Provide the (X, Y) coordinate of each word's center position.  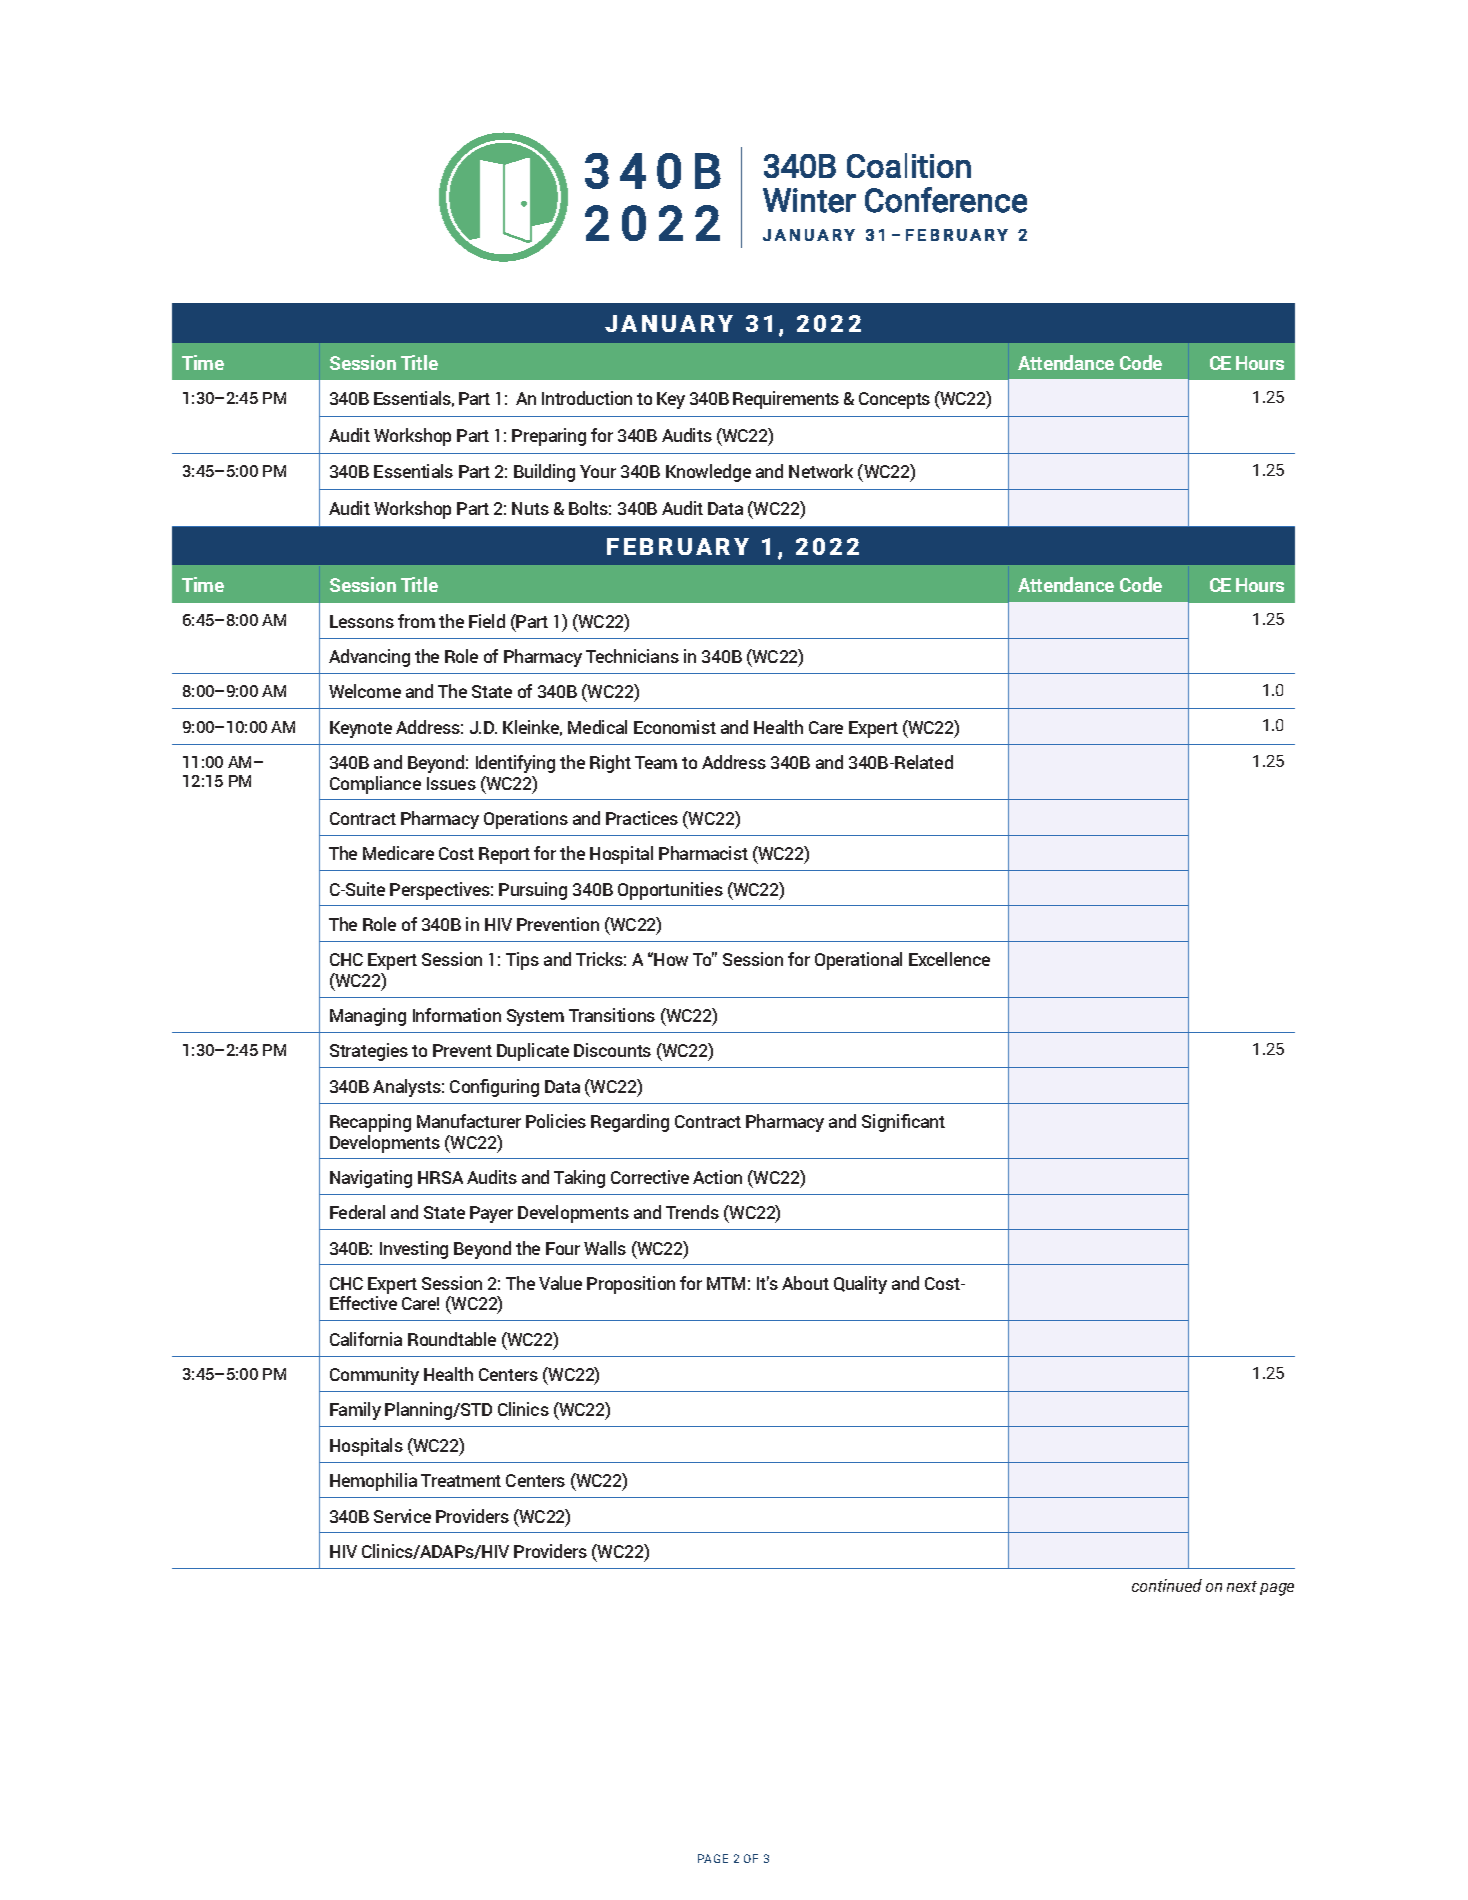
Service (402, 1516)
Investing (414, 1250)
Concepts (894, 400)
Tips (522, 961)
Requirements (786, 400)
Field (487, 621)
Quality (860, 1285)
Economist (675, 727)
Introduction (587, 398)
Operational (858, 961)
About (805, 1283)
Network (821, 471)
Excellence (949, 959)
